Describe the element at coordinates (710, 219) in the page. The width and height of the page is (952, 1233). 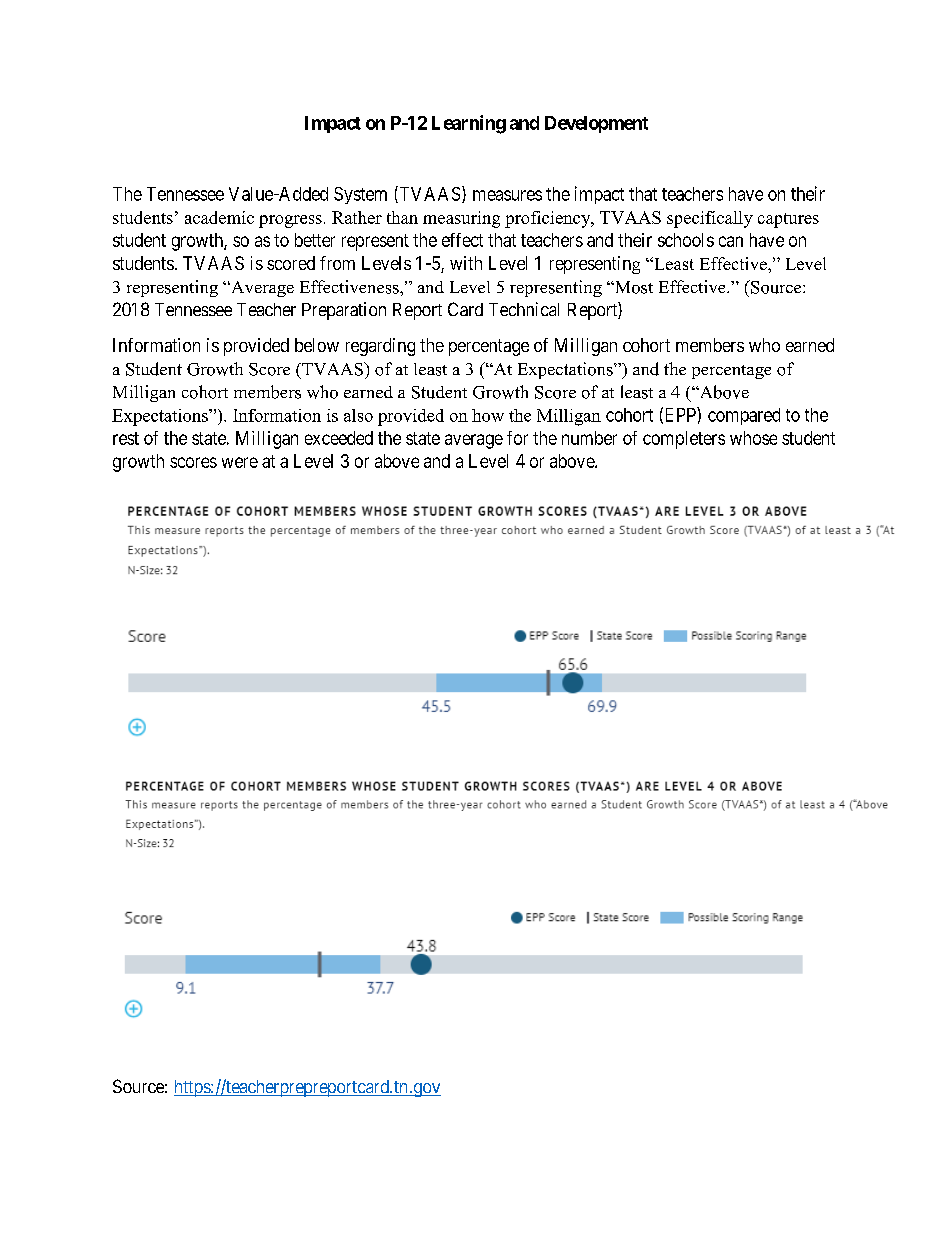
I see `specifically` at that location.
